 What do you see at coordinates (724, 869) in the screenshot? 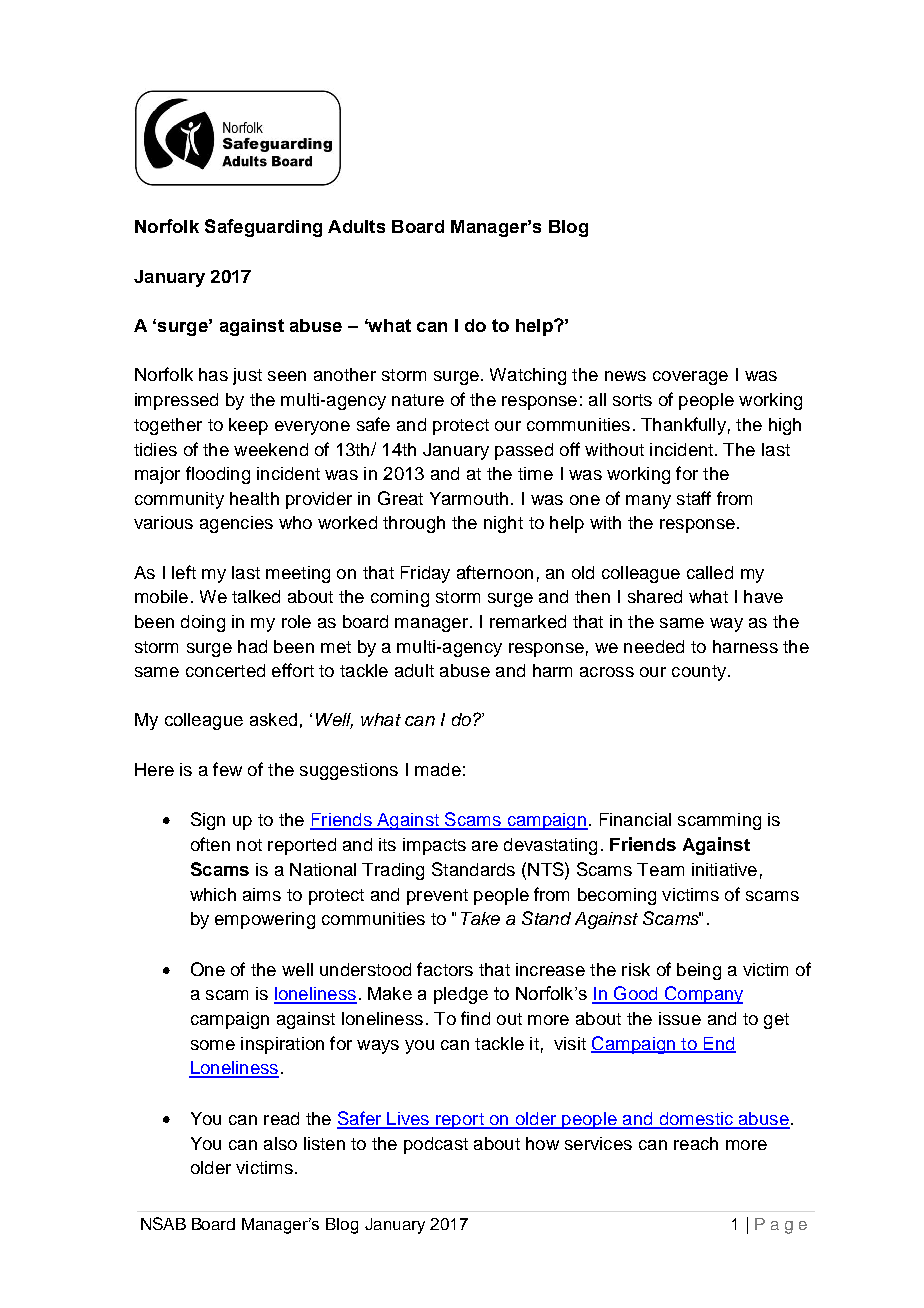
I see `initiative` at bounding box center [724, 869].
